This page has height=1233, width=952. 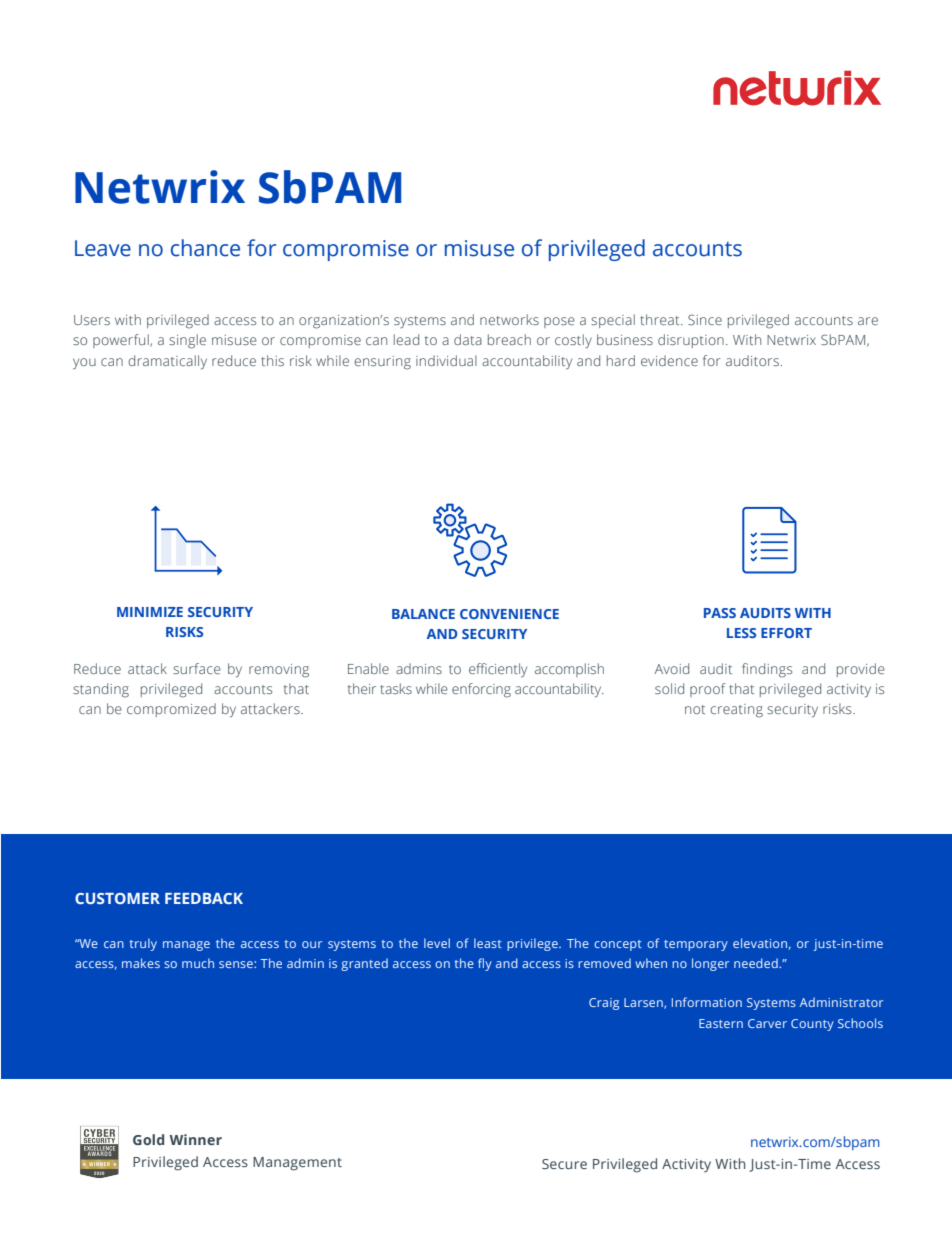 What do you see at coordinates (564, 1164) in the page?
I see `Secure` at bounding box center [564, 1164].
